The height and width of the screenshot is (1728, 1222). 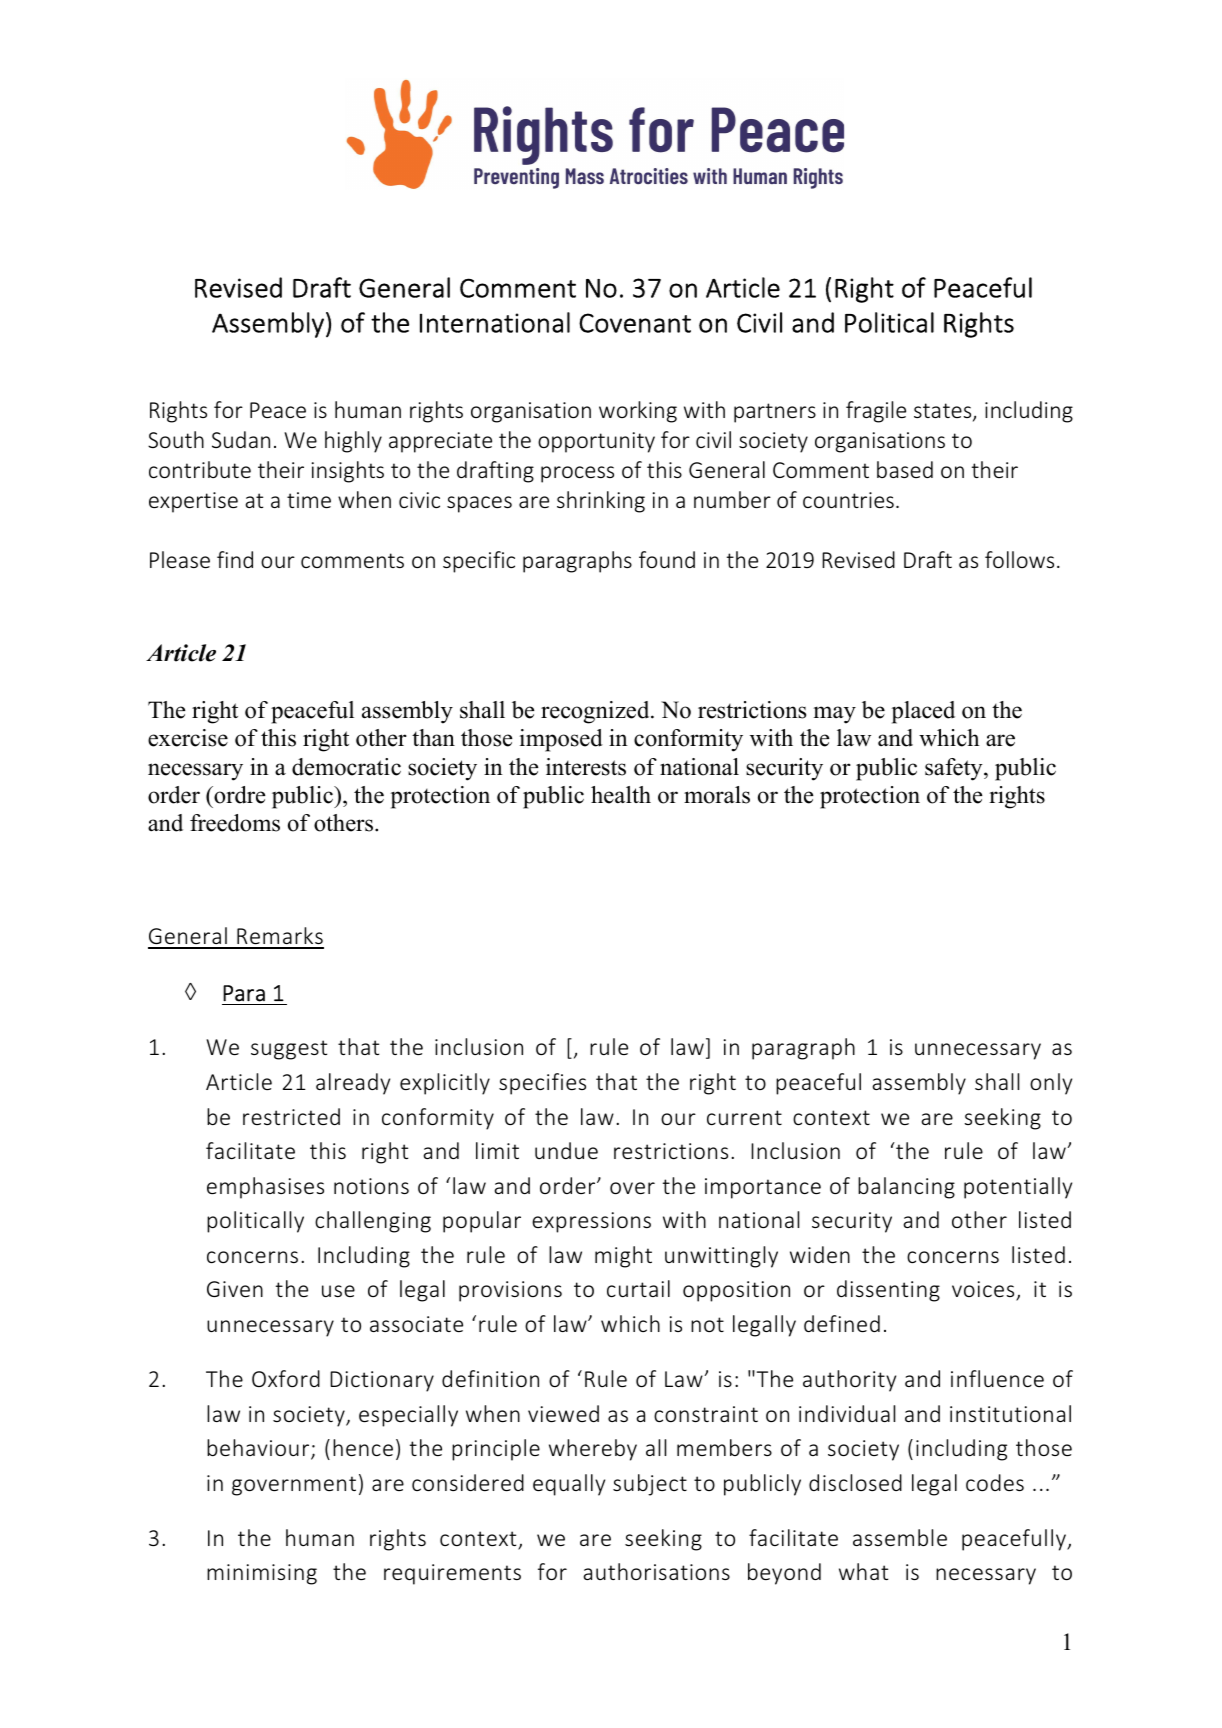 I want to click on democratic, so click(x=346, y=767).
